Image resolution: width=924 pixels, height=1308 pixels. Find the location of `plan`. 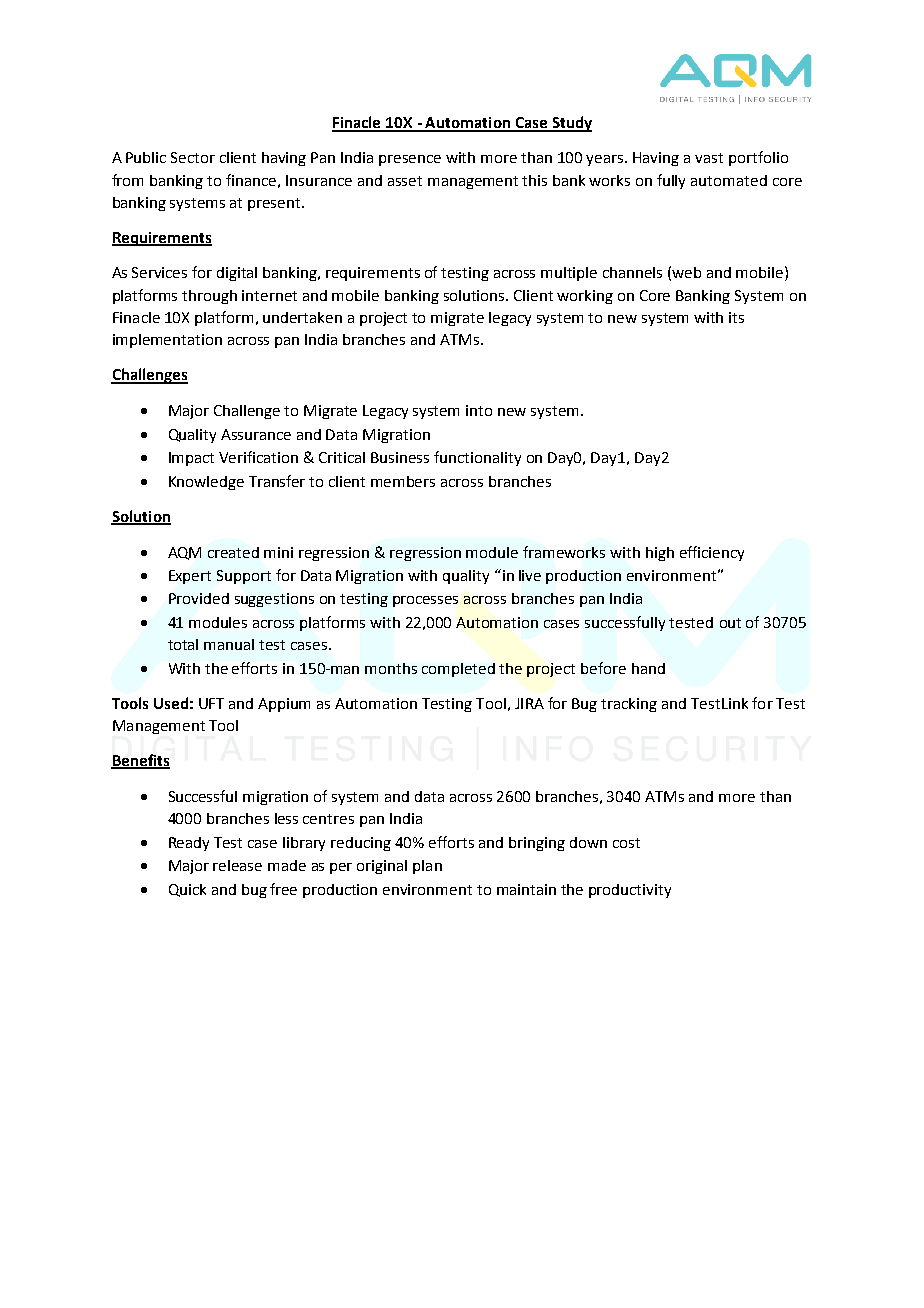

plan is located at coordinates (427, 867).
